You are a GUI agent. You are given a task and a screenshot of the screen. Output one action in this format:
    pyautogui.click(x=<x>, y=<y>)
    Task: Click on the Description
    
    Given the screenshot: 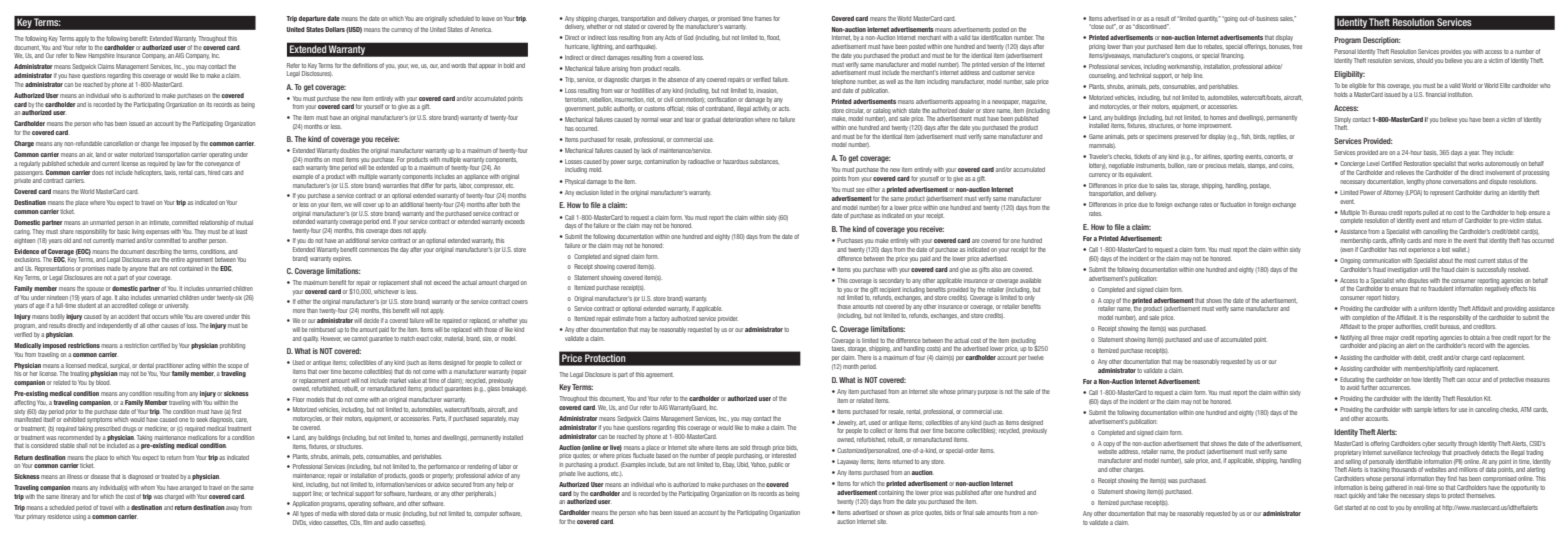 What is the action you would take?
    pyautogui.click(x=1382, y=41)
